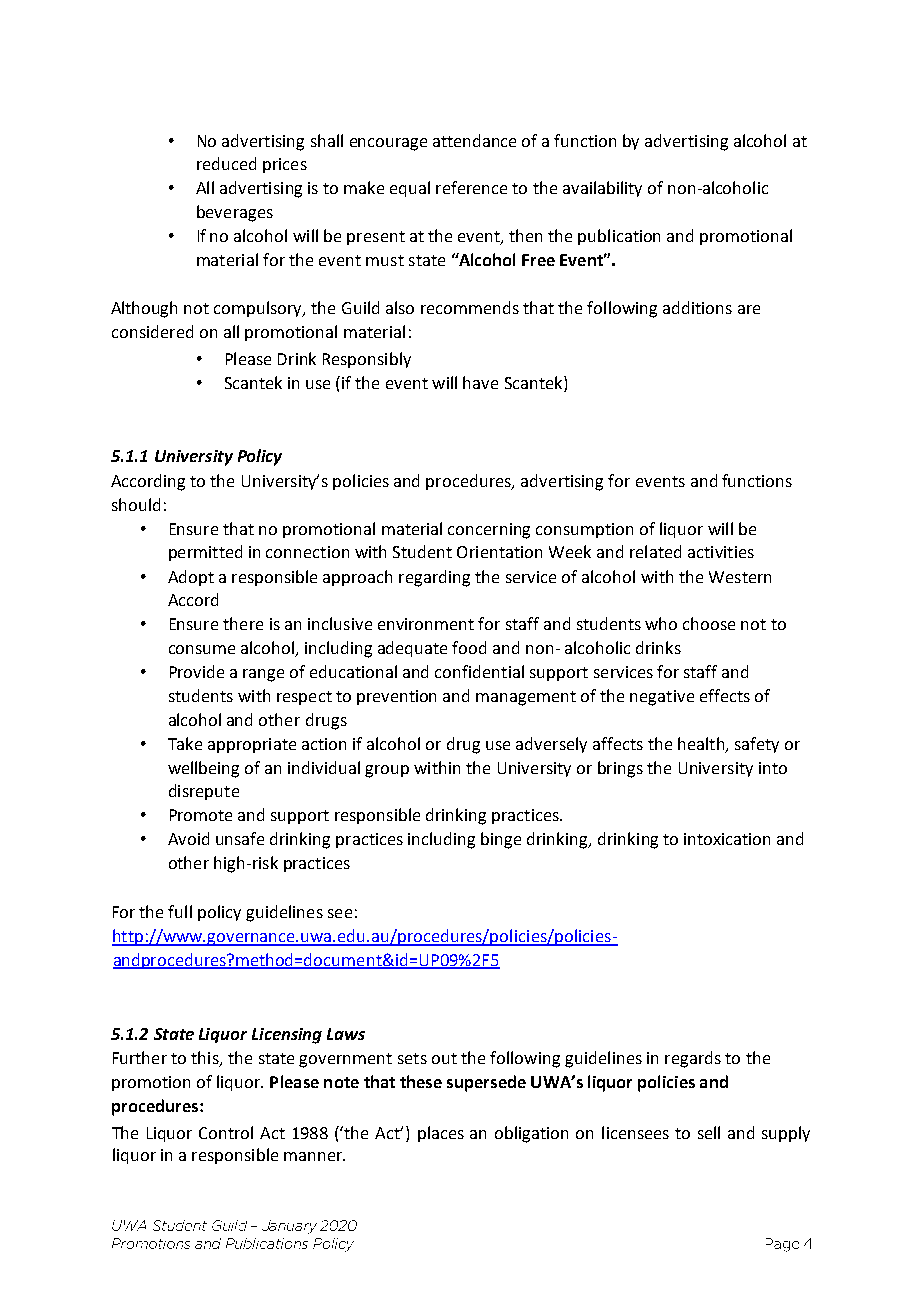 The image size is (924, 1308). What do you see at coordinates (501, 840) in the image?
I see `binge` at bounding box center [501, 840].
